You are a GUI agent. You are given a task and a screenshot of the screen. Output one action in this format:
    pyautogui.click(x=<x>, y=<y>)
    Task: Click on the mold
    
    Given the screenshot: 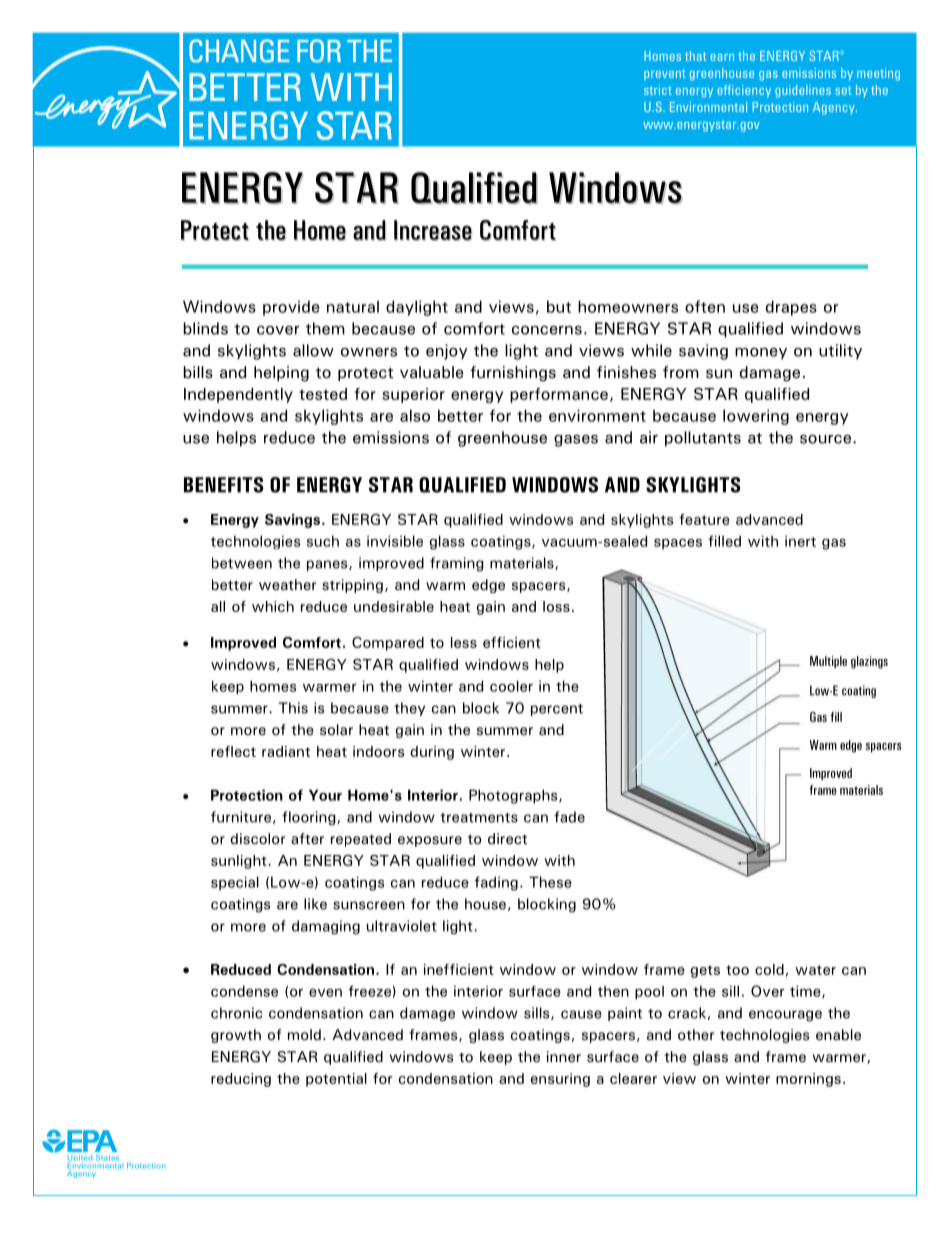 What is the action you would take?
    pyautogui.click(x=304, y=1035)
